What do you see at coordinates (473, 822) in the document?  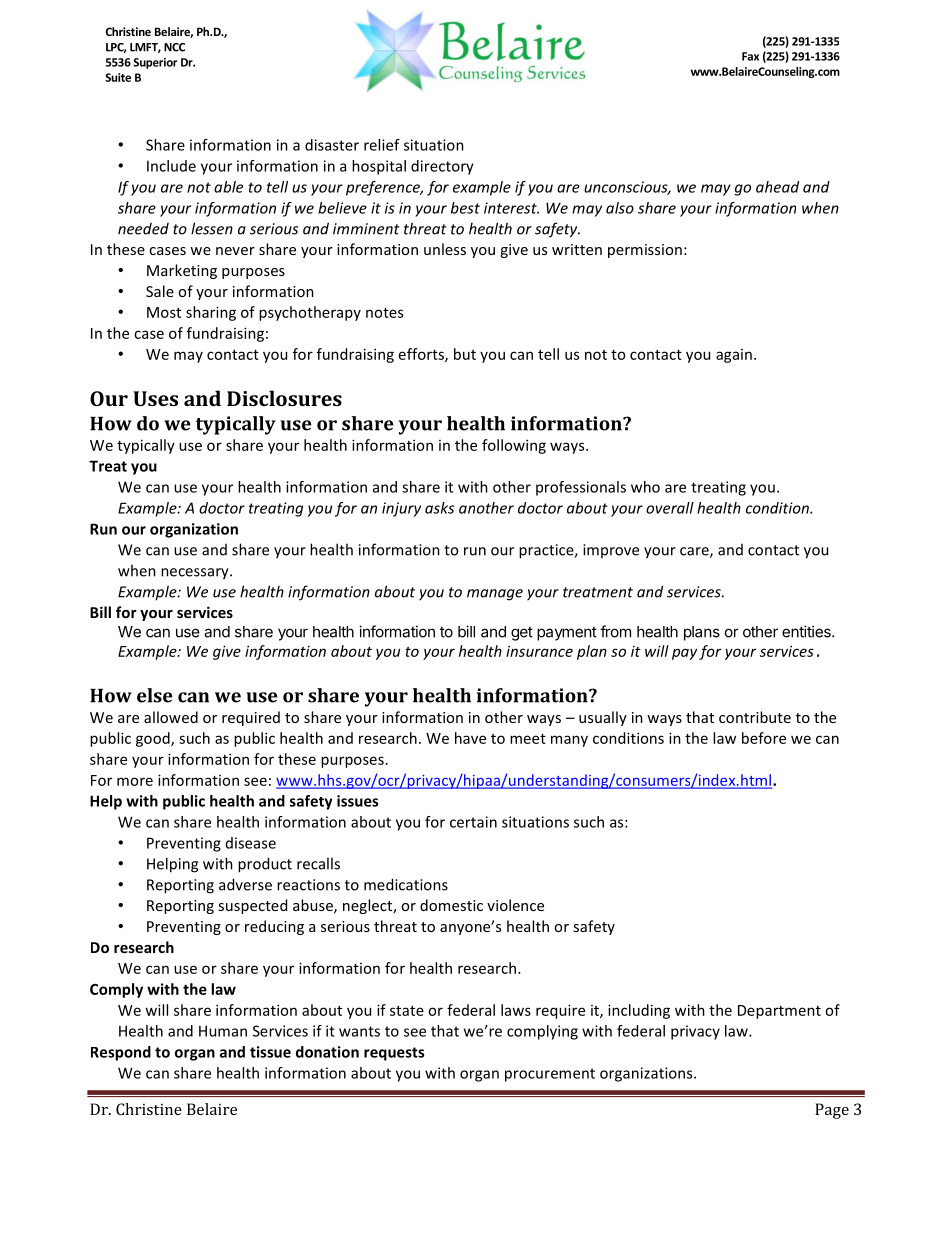 I see `certain` at bounding box center [473, 822].
